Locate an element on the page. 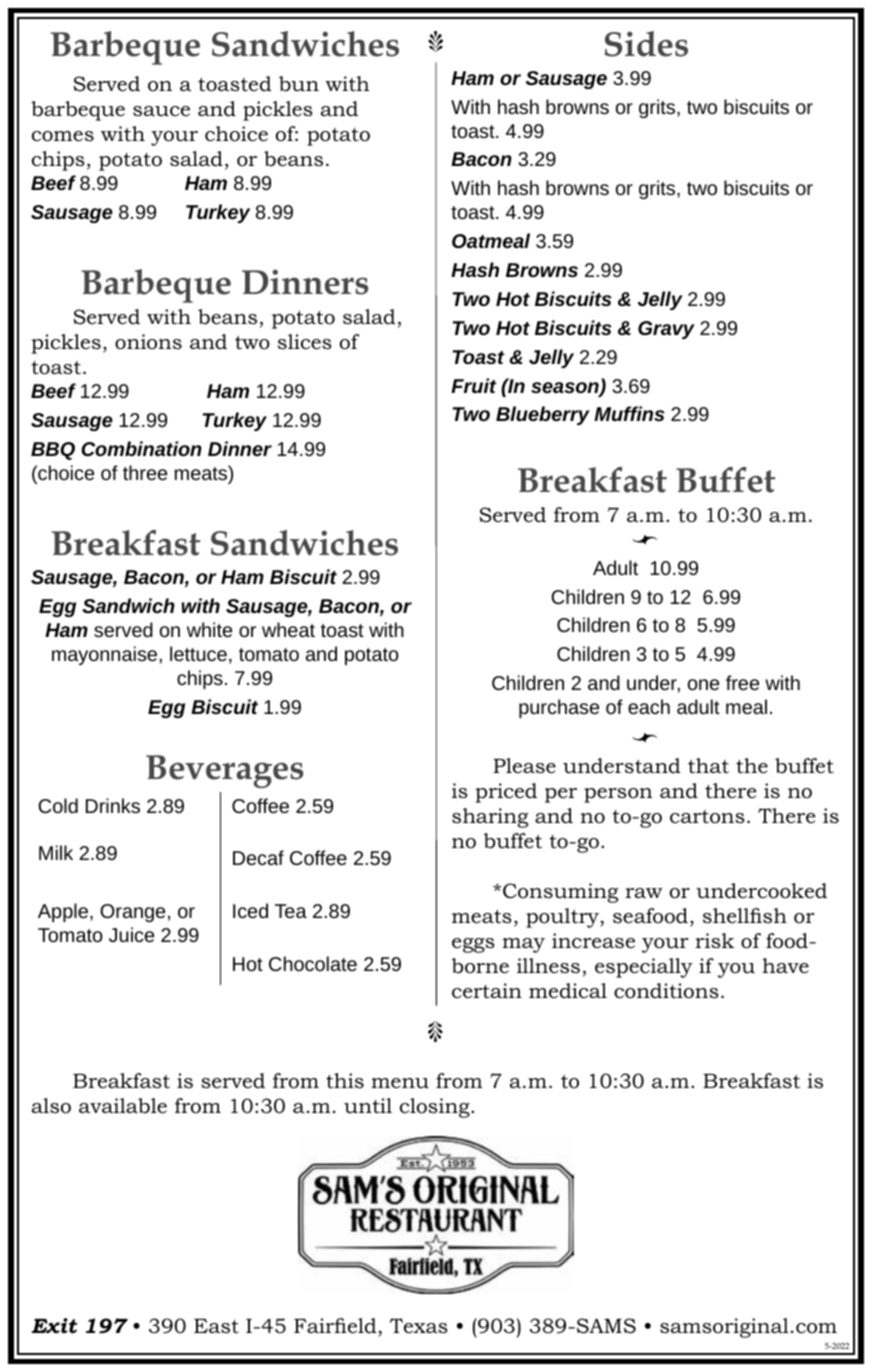 Image resolution: width=872 pixels, height=1372 pixels. Texas is located at coordinates (419, 1326).
